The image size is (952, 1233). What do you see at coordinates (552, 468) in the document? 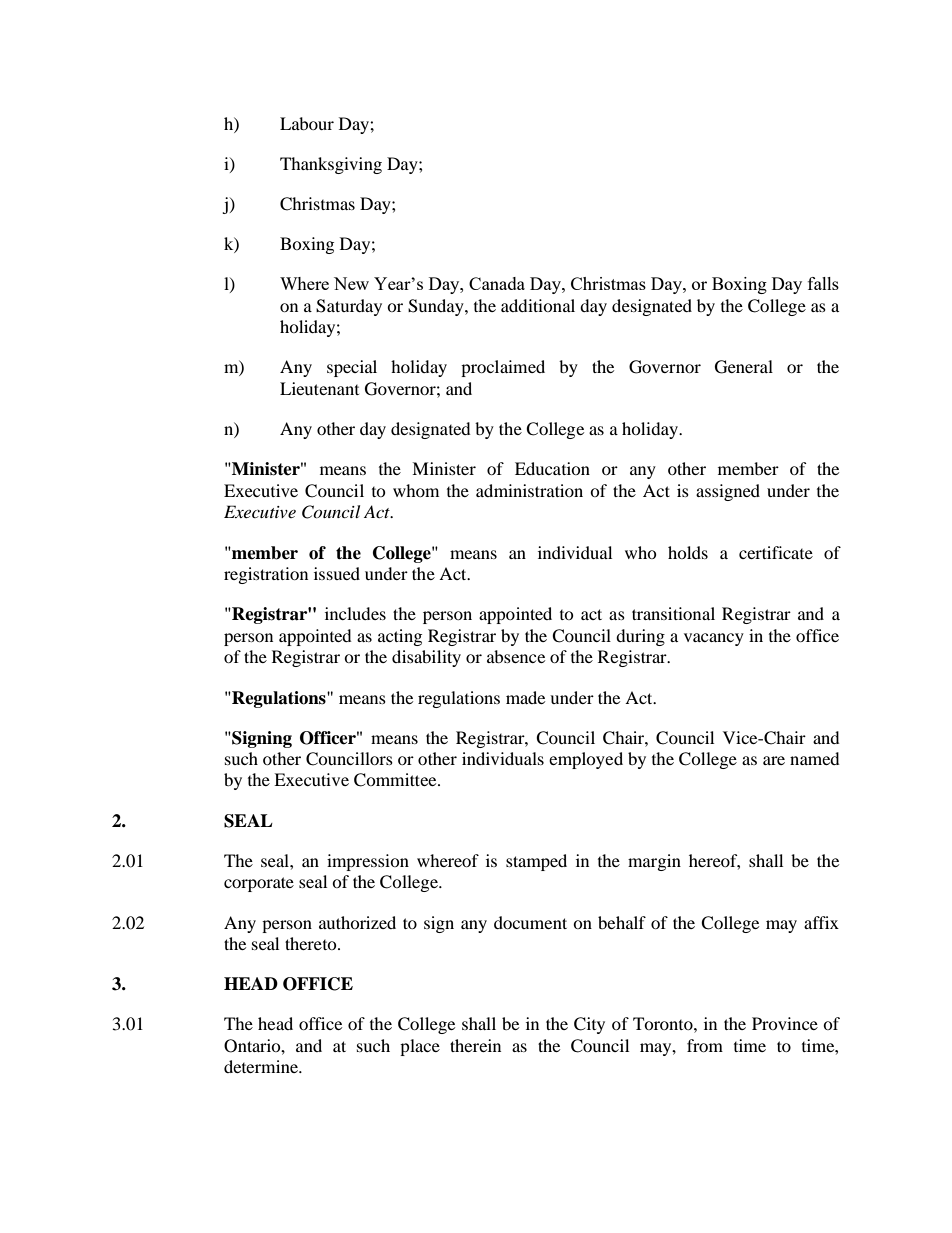
I see `Education` at bounding box center [552, 468].
